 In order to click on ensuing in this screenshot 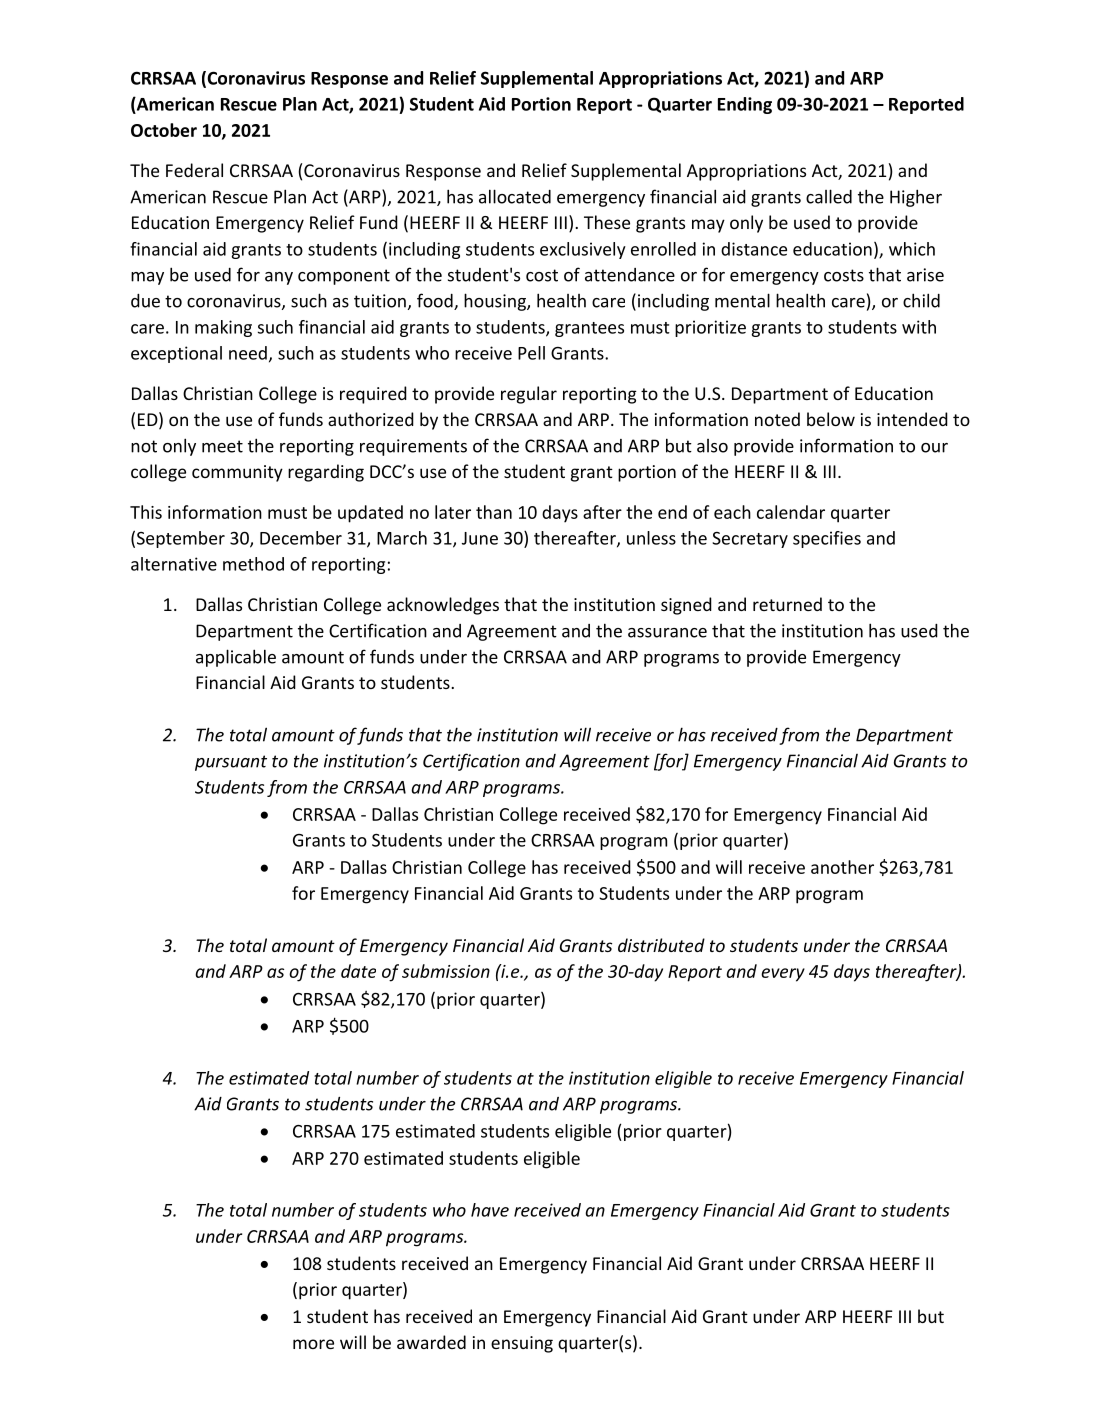, I will do `click(522, 1344)`.
